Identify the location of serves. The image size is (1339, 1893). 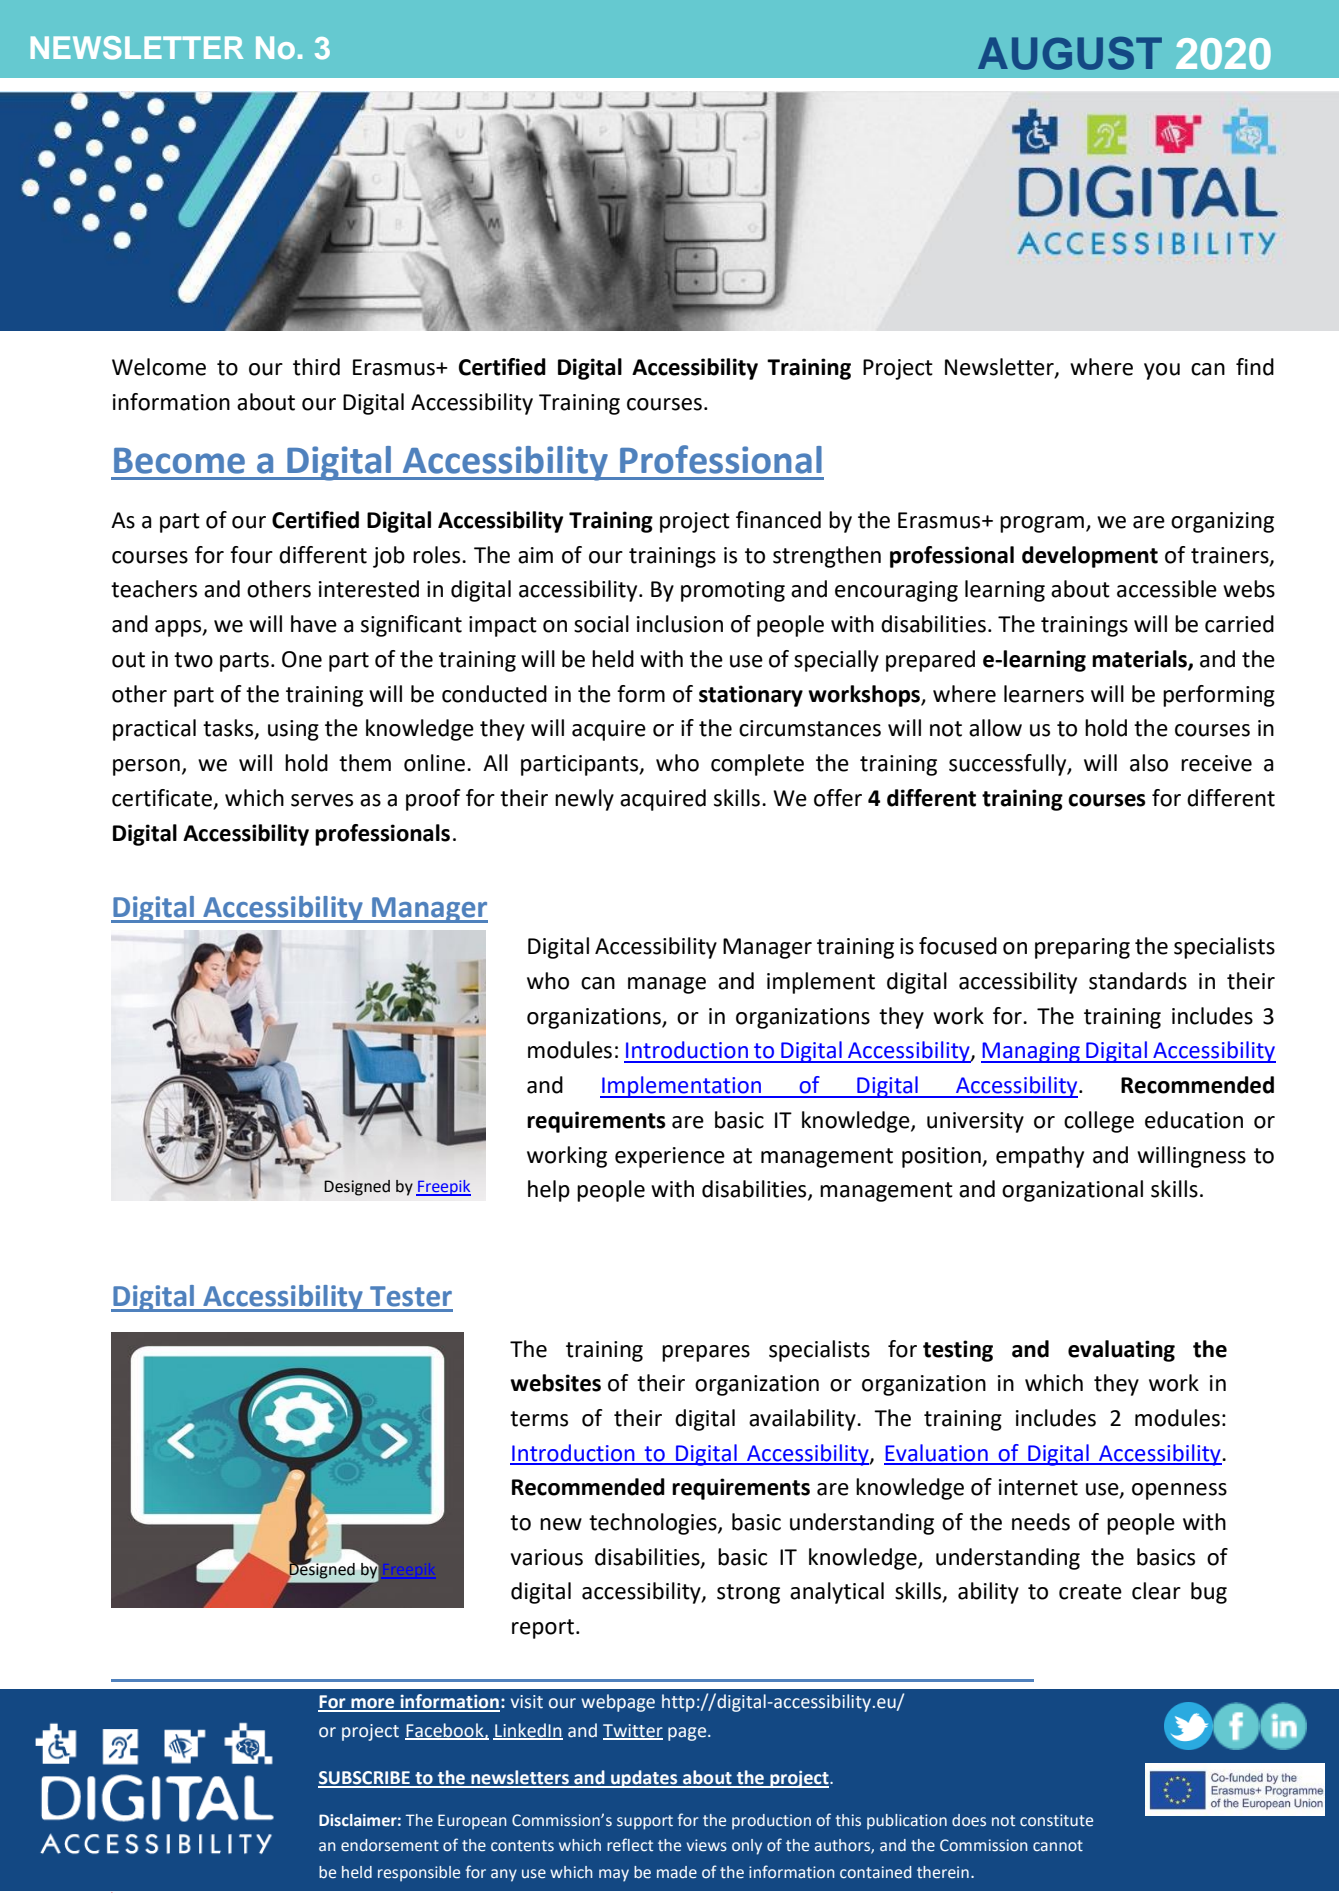
(322, 800).
